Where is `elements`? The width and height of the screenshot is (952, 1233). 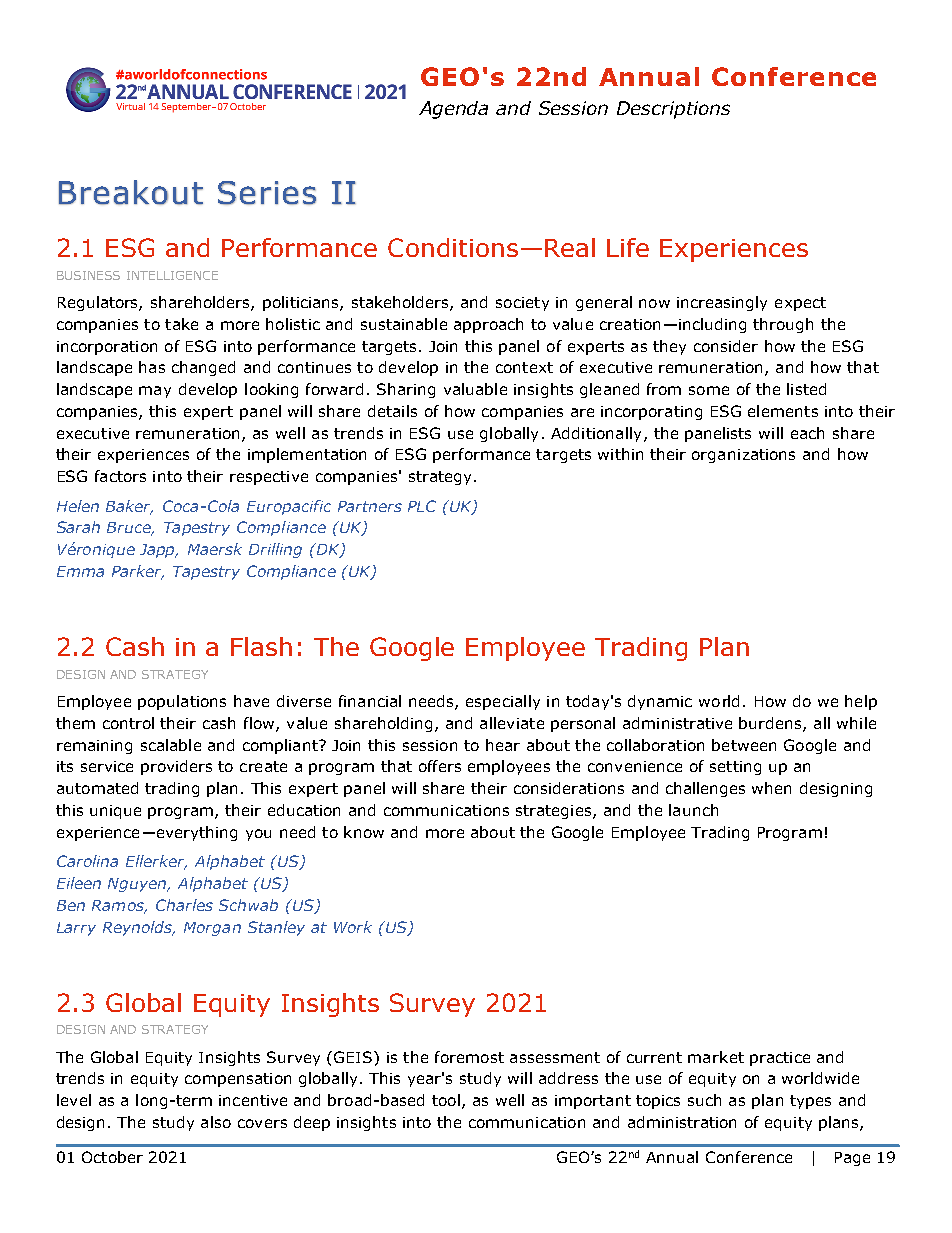
elements is located at coordinates (783, 411).
